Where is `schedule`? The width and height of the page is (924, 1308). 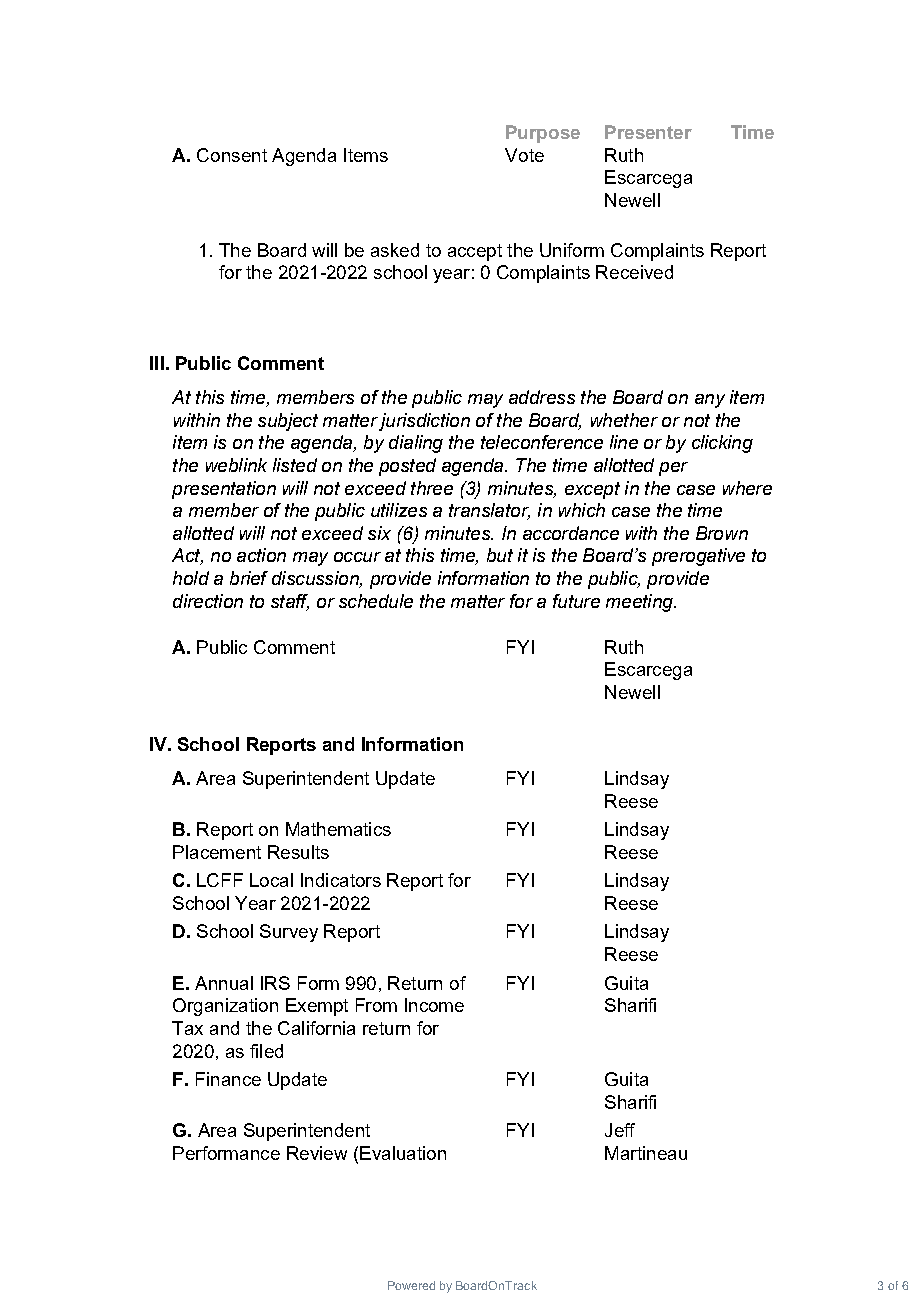
schedule is located at coordinates (376, 601).
